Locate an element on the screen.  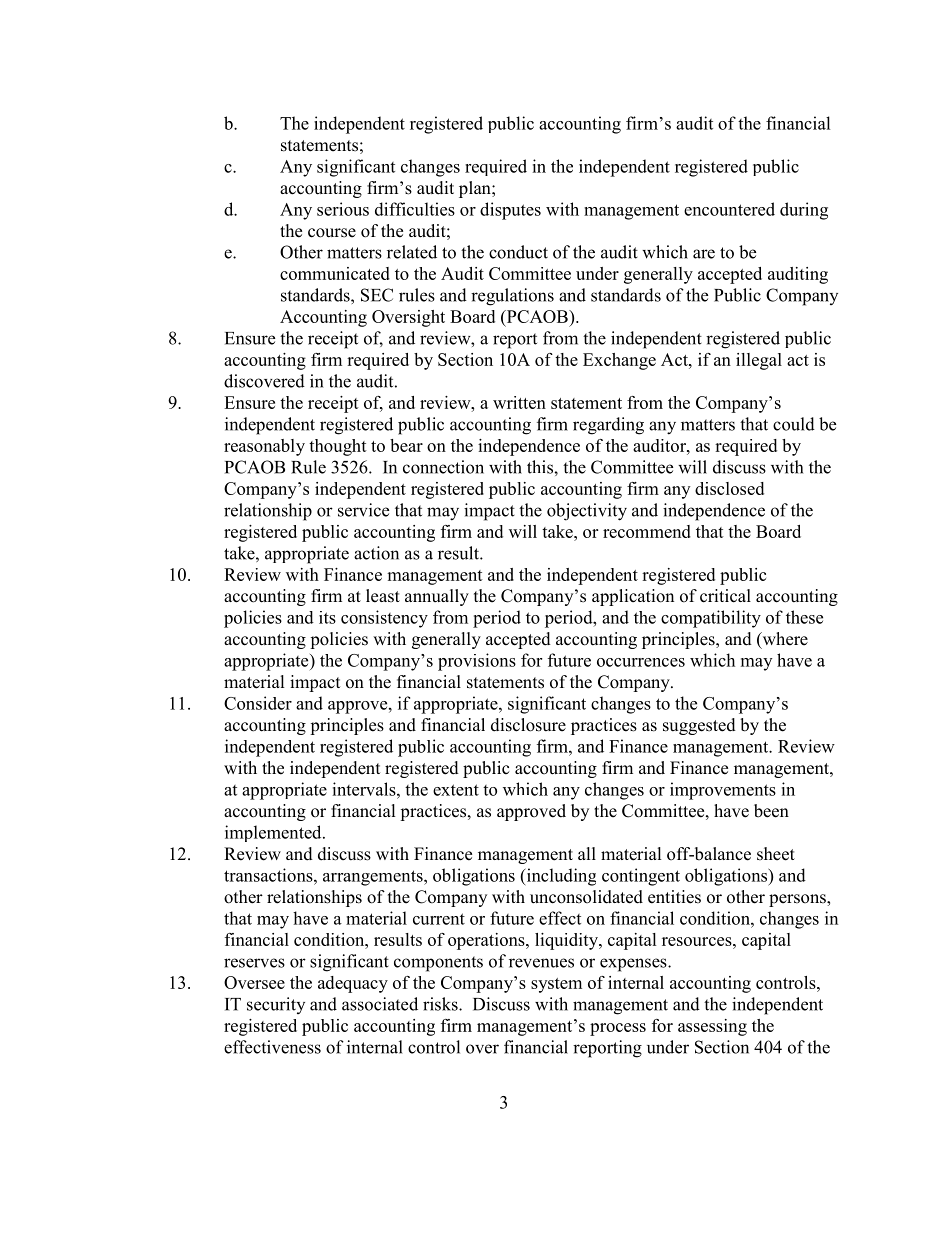
compatibility is located at coordinates (711, 619).
